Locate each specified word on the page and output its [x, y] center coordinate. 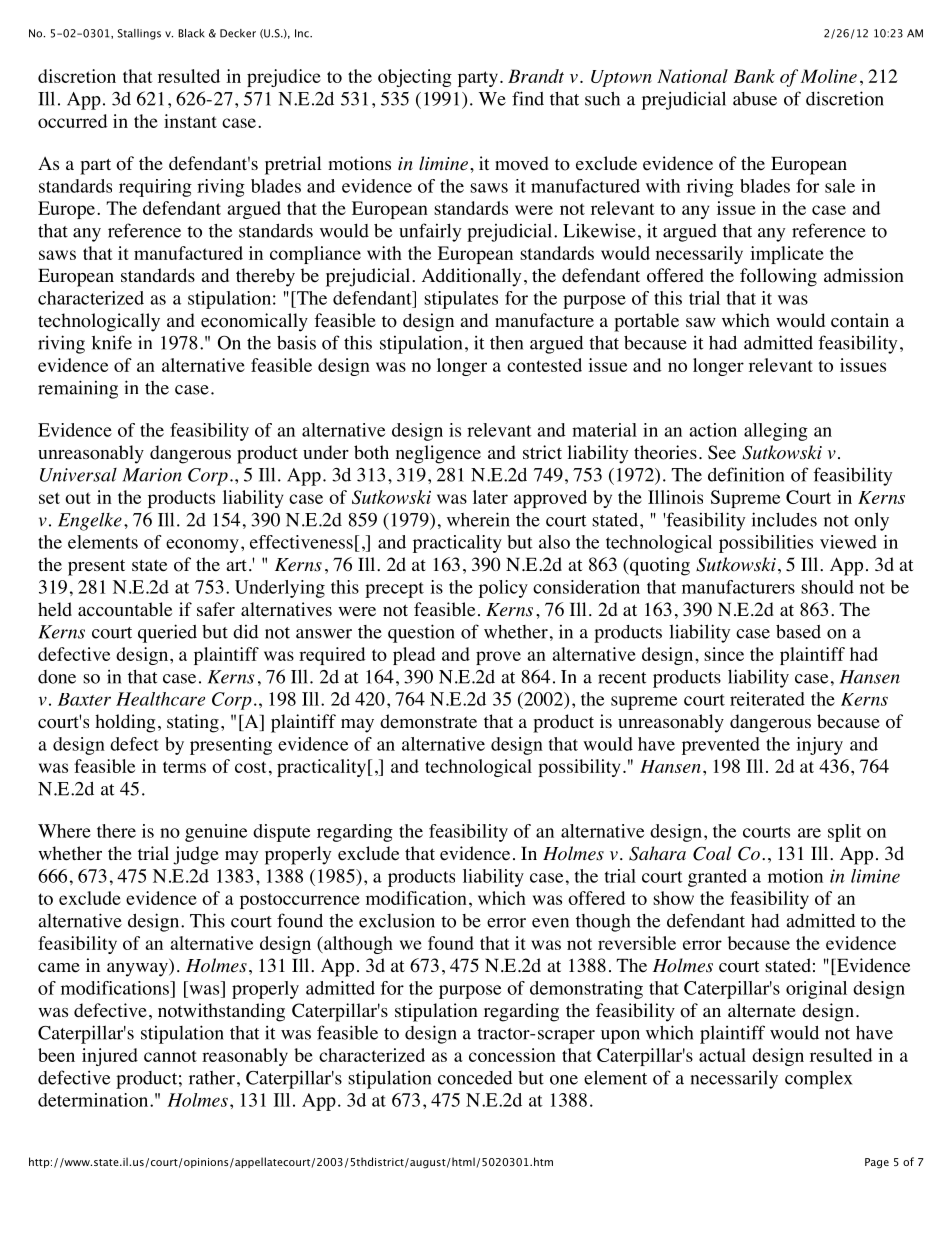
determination [94, 1100]
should [827, 587]
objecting [415, 78]
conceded [475, 1078]
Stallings [139, 34]
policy [503, 589]
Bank [754, 76]
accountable [125, 609]
